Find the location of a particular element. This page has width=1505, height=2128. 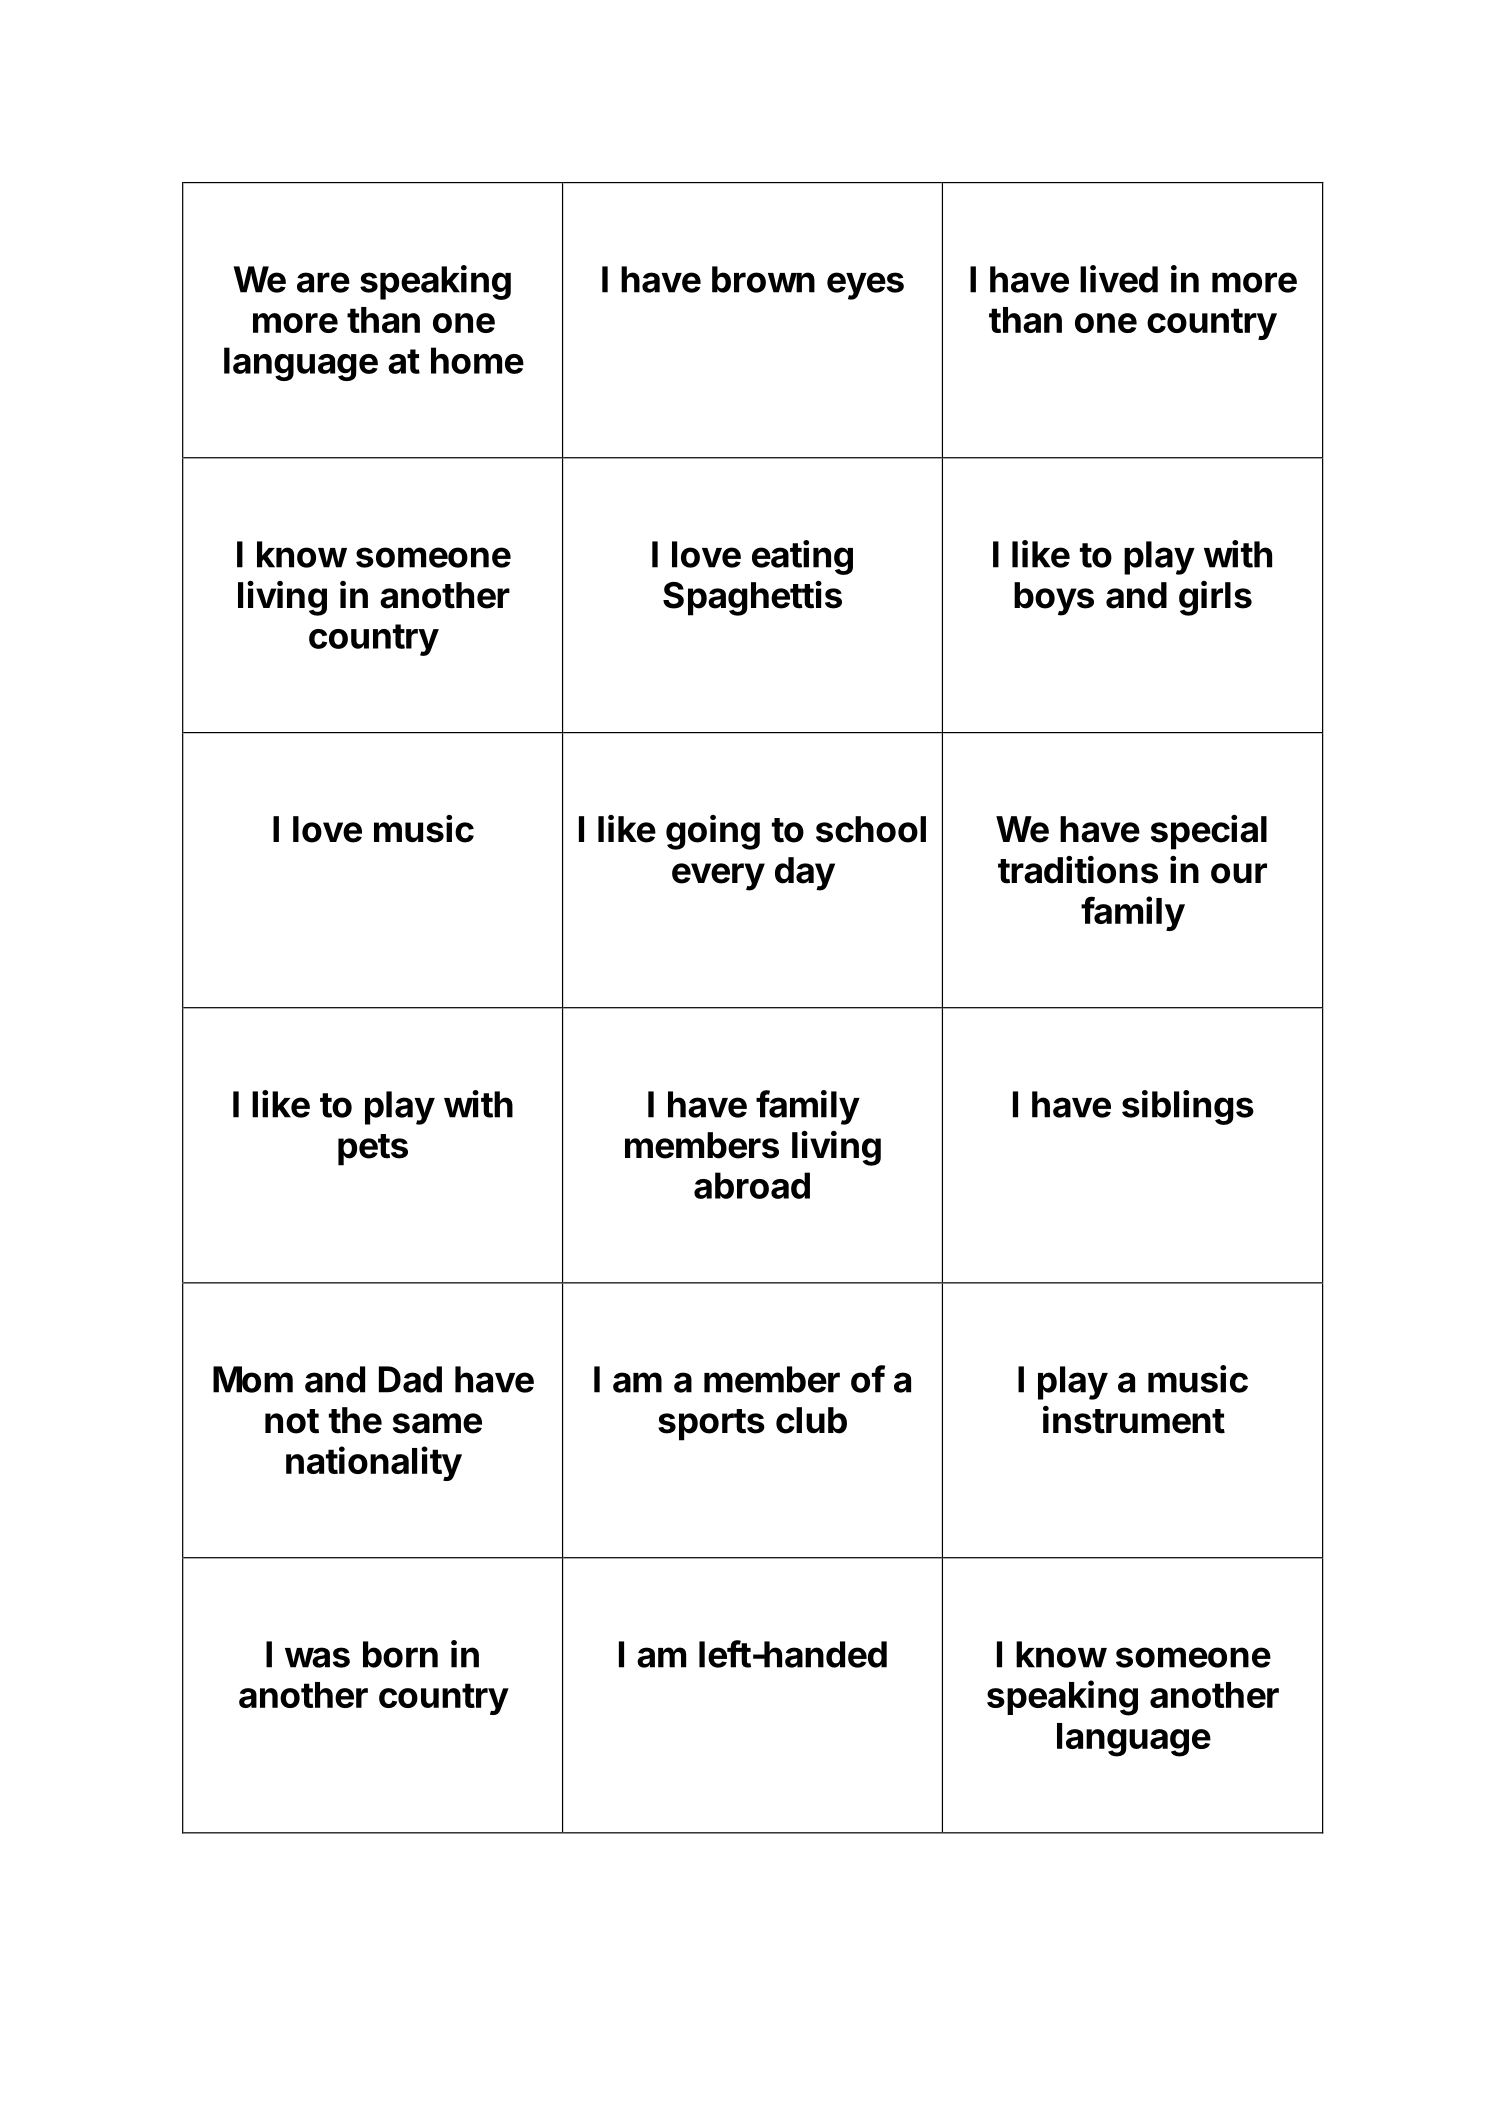

are is located at coordinates (323, 282).
